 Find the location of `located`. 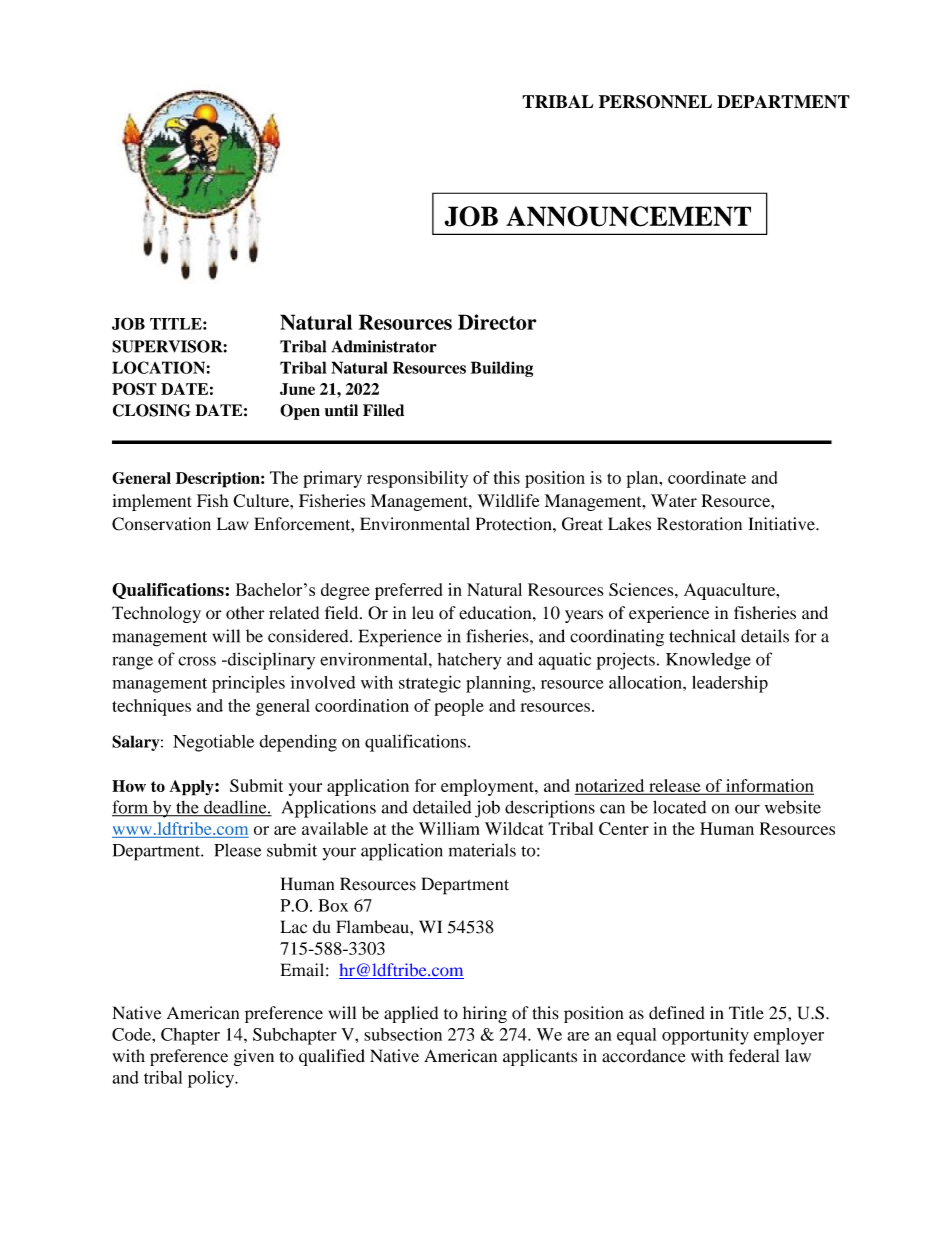

located is located at coordinates (679, 807).
